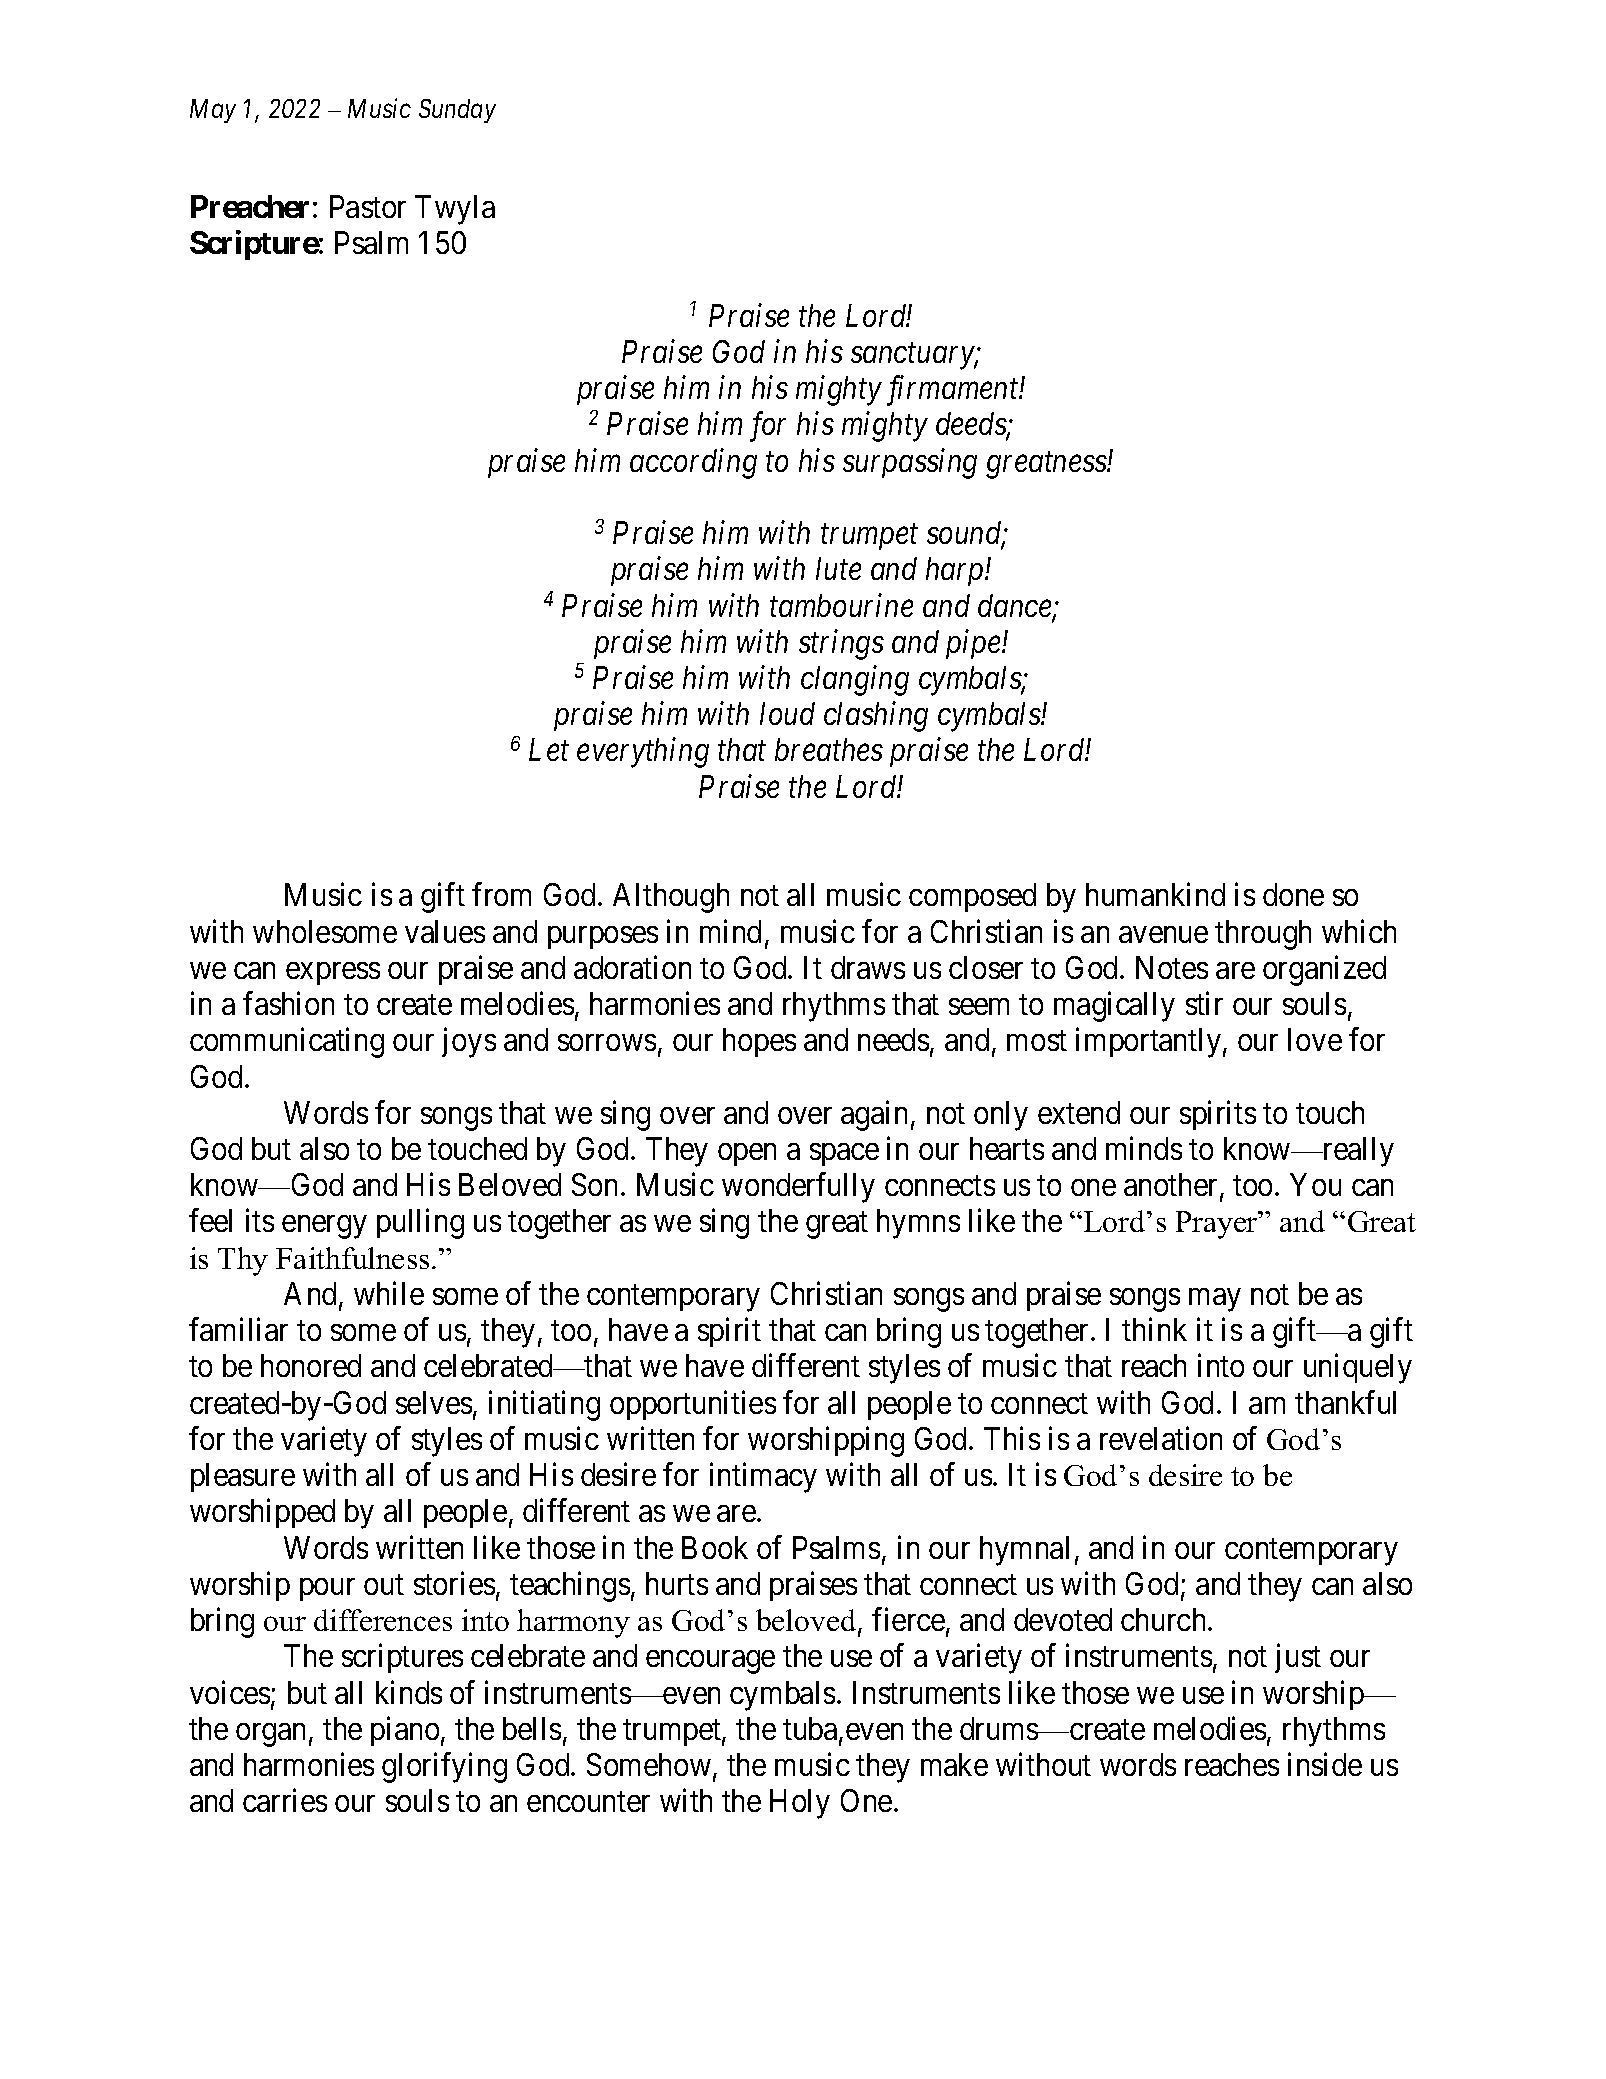  I want to click on breathes, so click(829, 749).
